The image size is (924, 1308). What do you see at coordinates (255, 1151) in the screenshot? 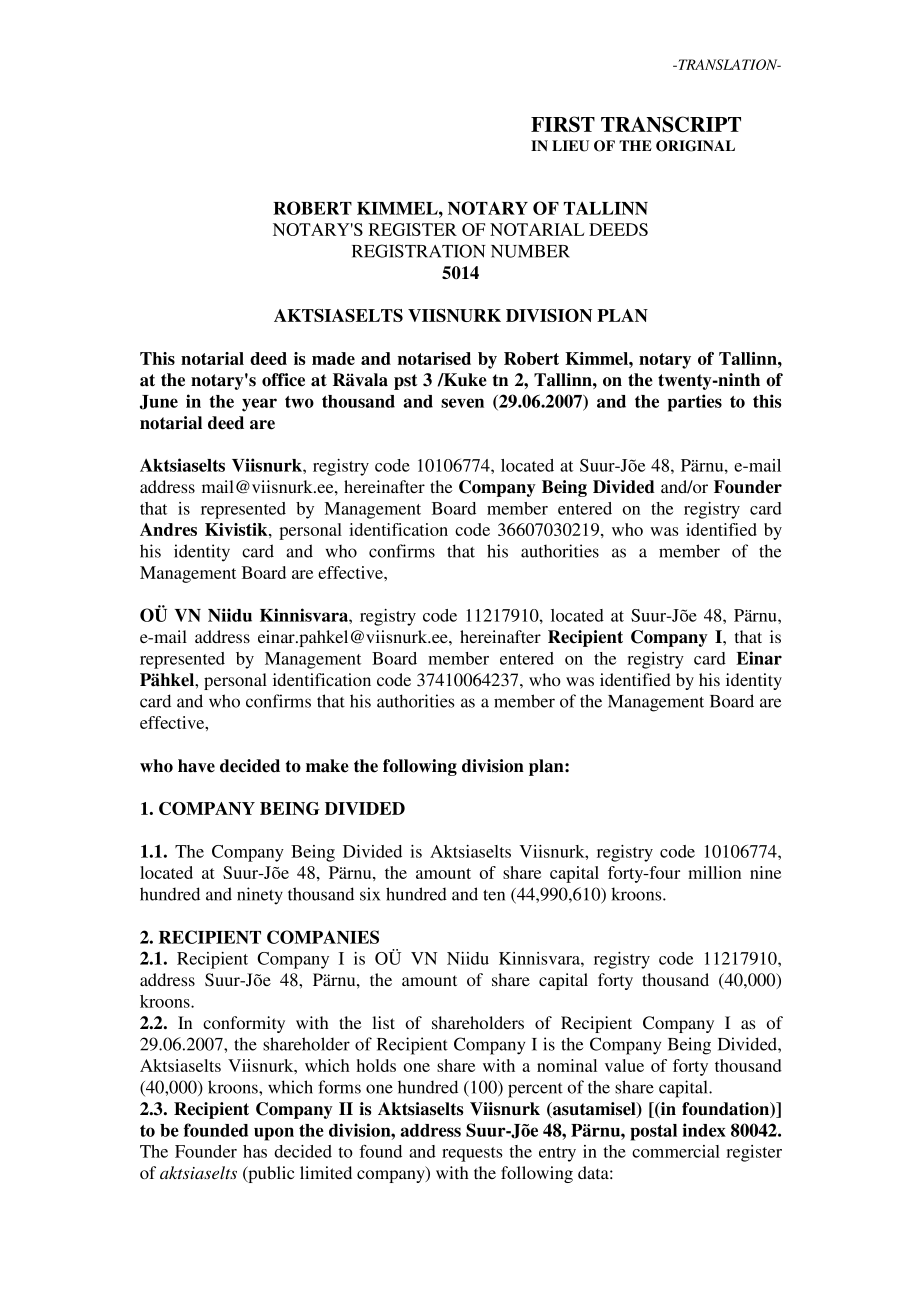
I see `has` at bounding box center [255, 1151].
